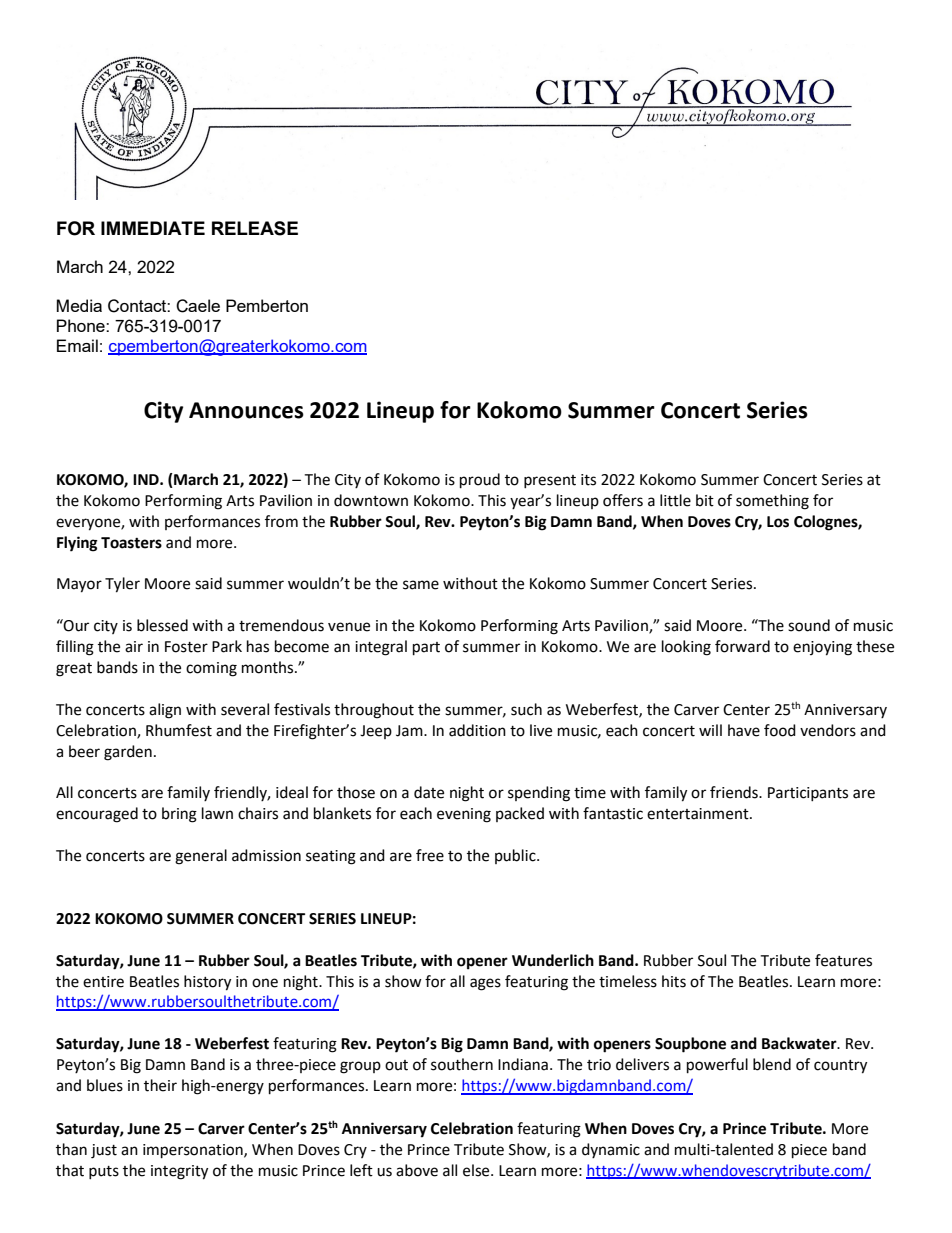 The width and height of the screenshot is (952, 1233). I want to click on same, so click(421, 585).
